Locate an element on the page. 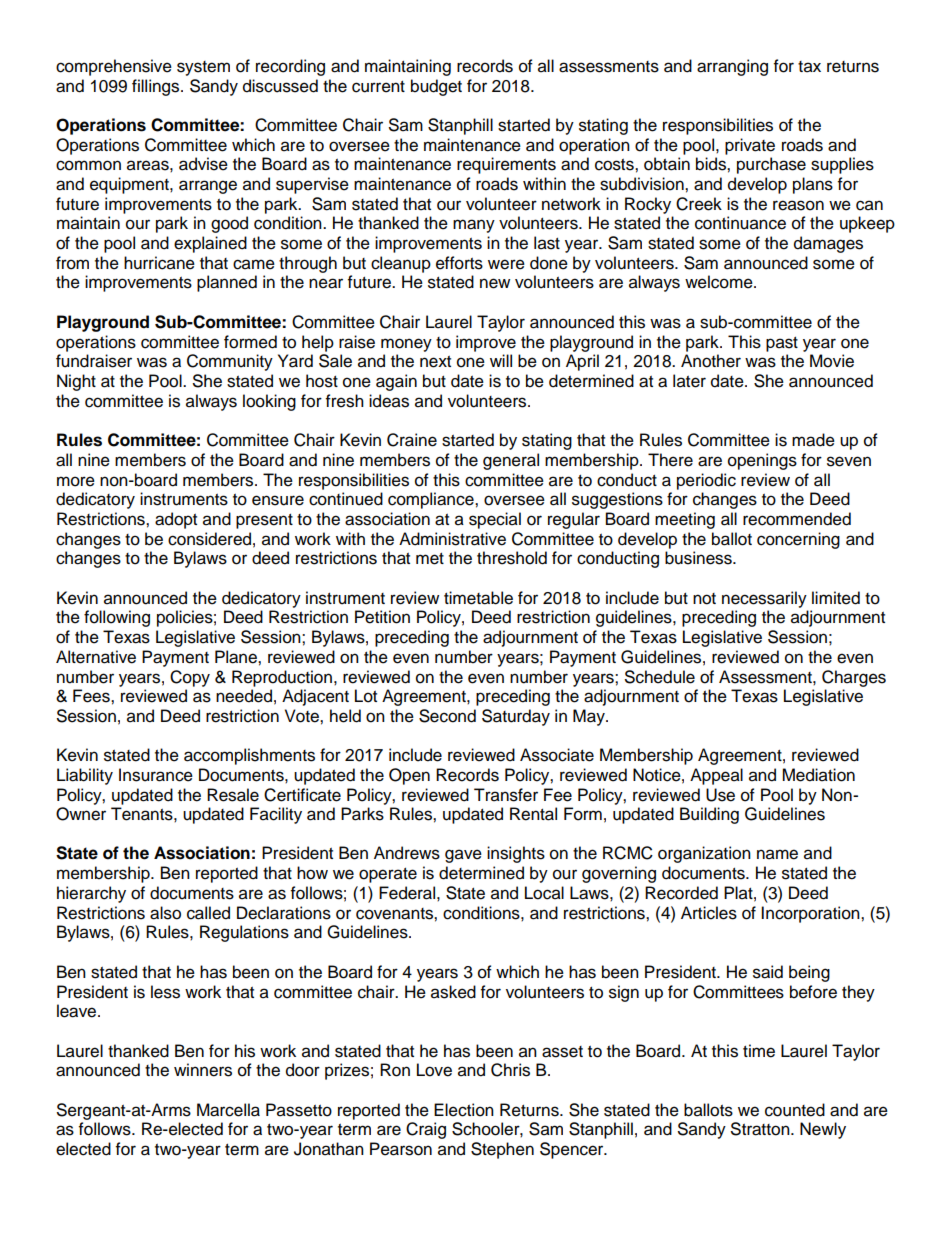 The width and height of the image is (952, 1233). Mediation is located at coordinates (818, 775).
